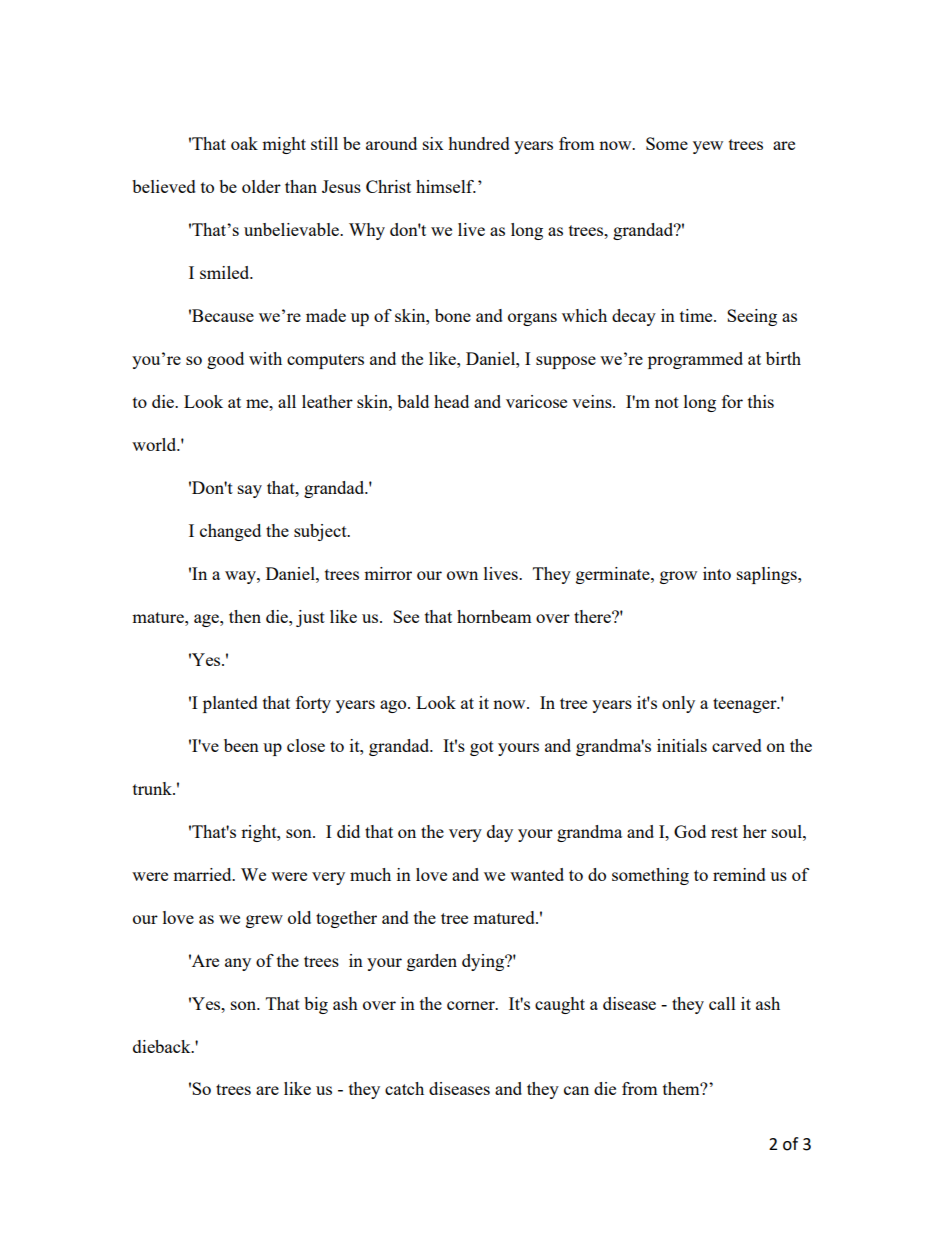 The image size is (952, 1233). Describe the element at coordinates (724, 832) in the image. I see `rest` at that location.
